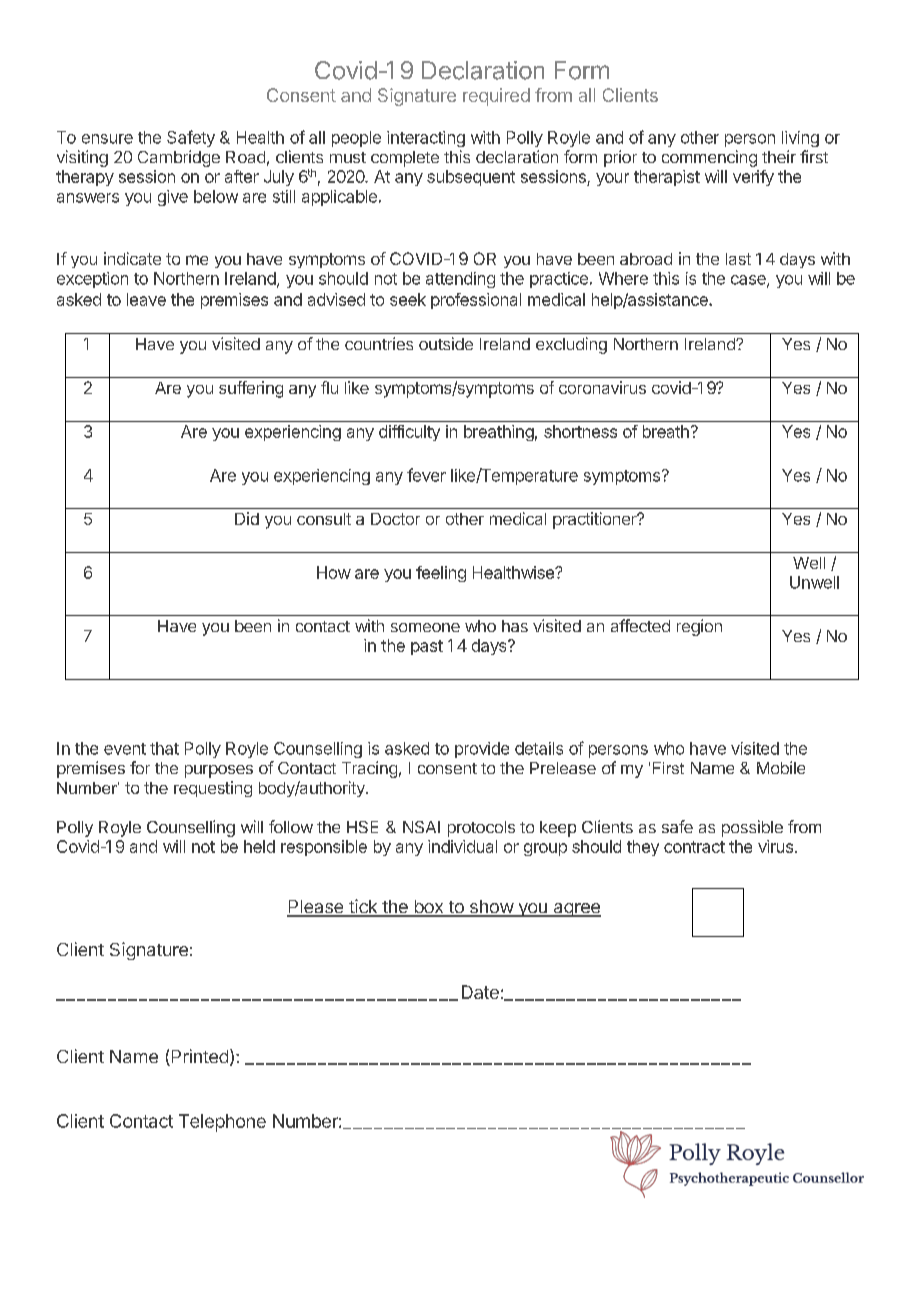 This screenshot has height=1308, width=924. Describe the element at coordinates (426, 139) in the screenshot. I see `interacting` at that location.
